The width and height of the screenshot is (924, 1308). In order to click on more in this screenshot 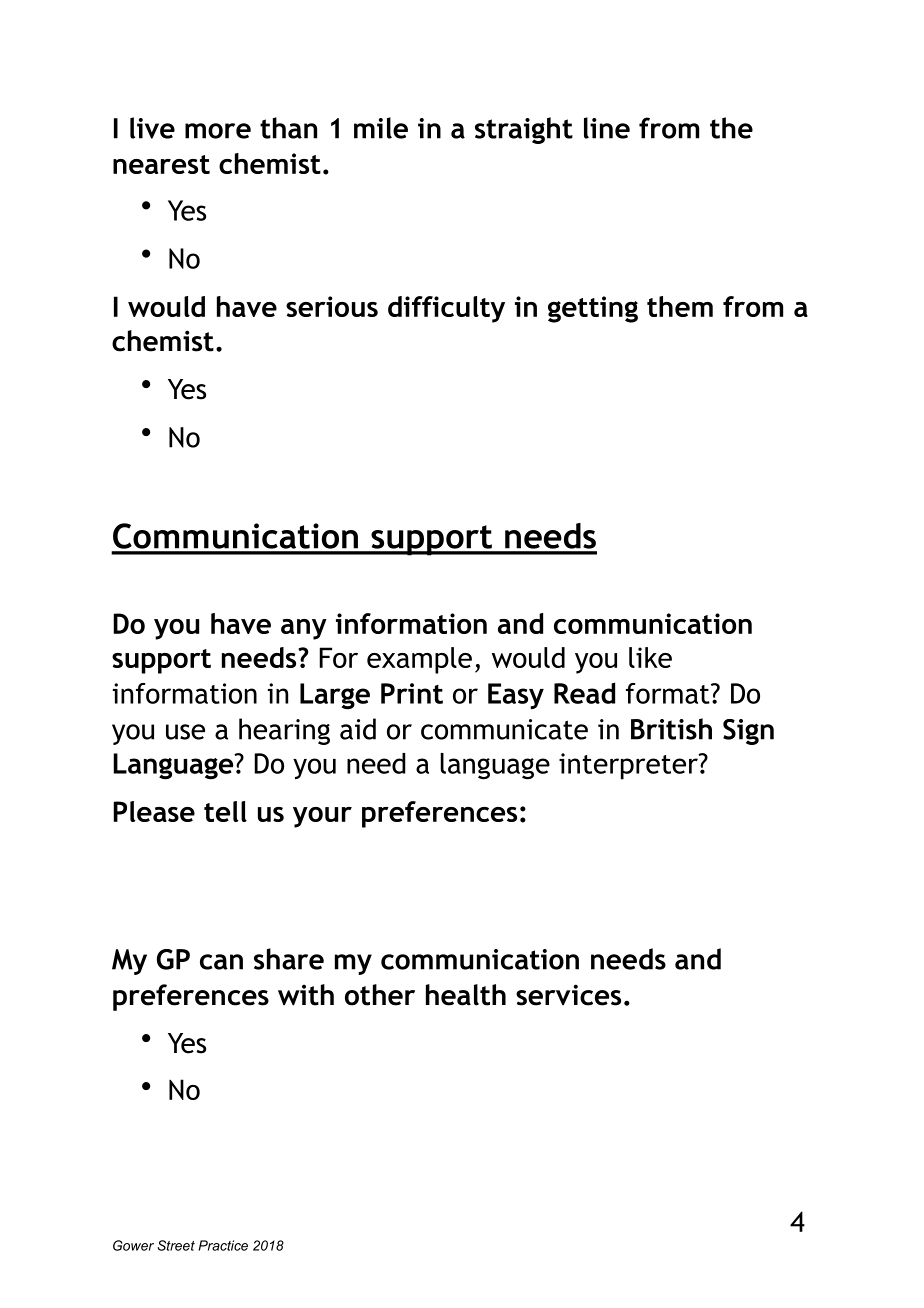, I will do `click(218, 131)`.
